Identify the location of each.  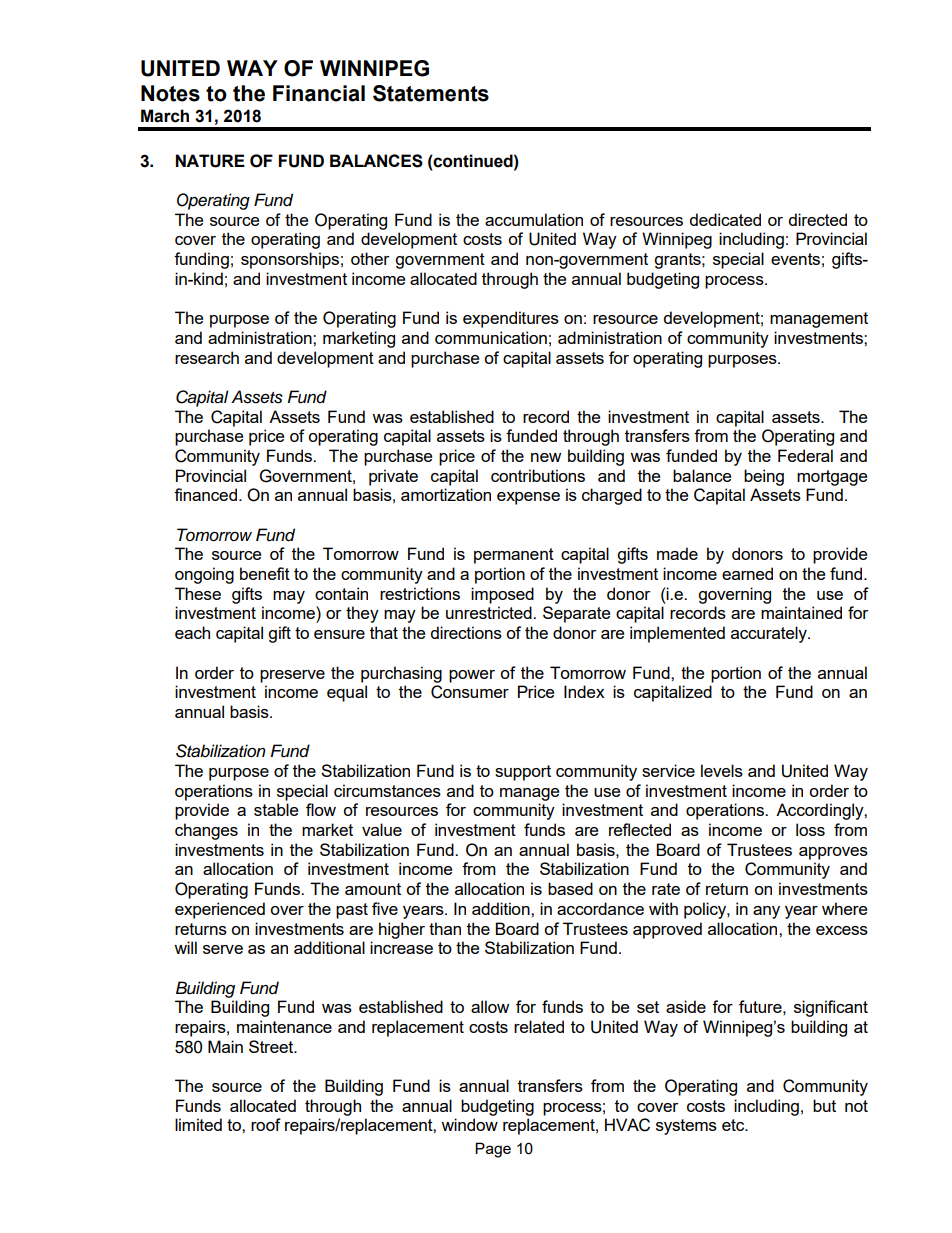
(192, 632).
